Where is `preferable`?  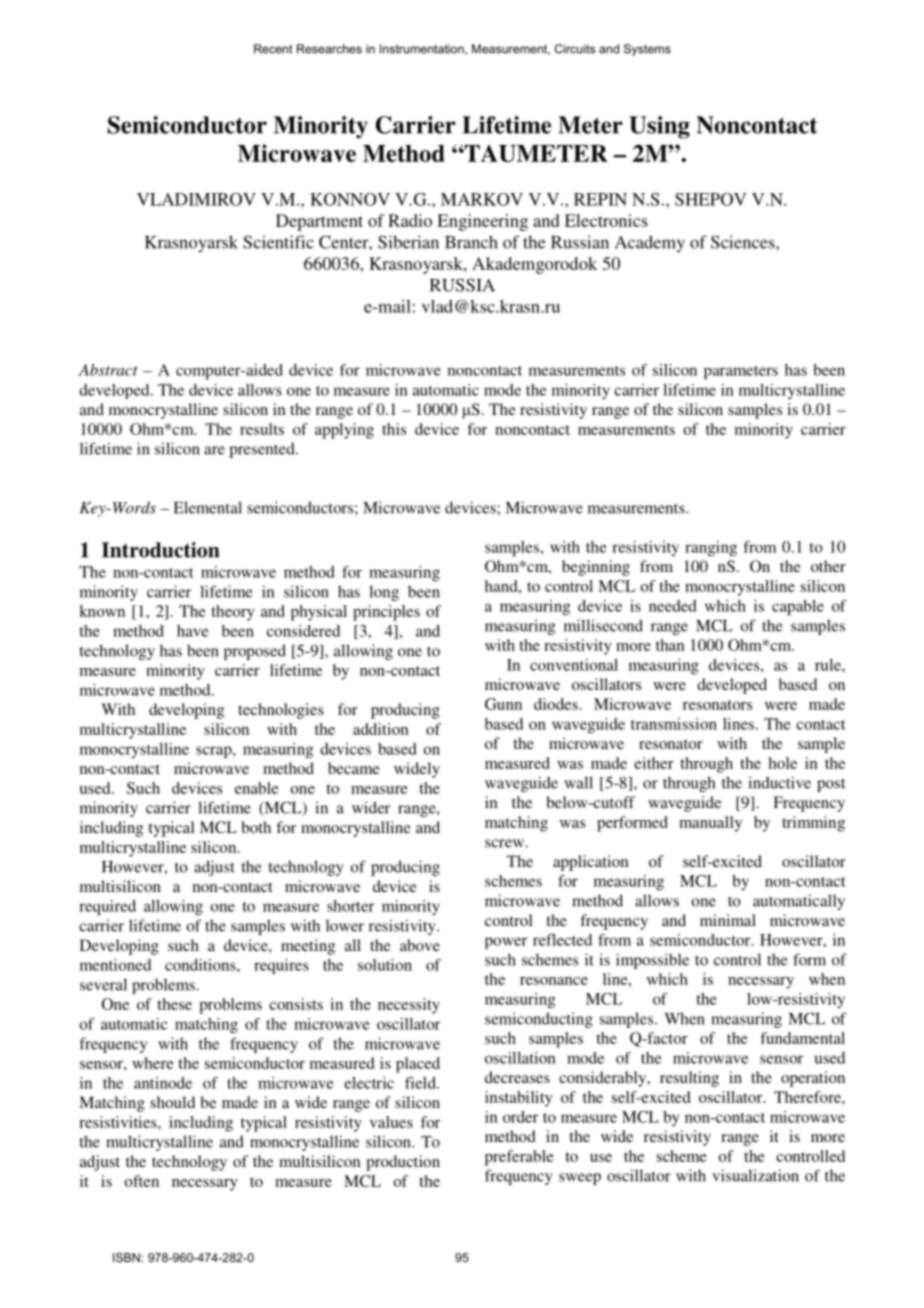 preferable is located at coordinates (519, 1158).
